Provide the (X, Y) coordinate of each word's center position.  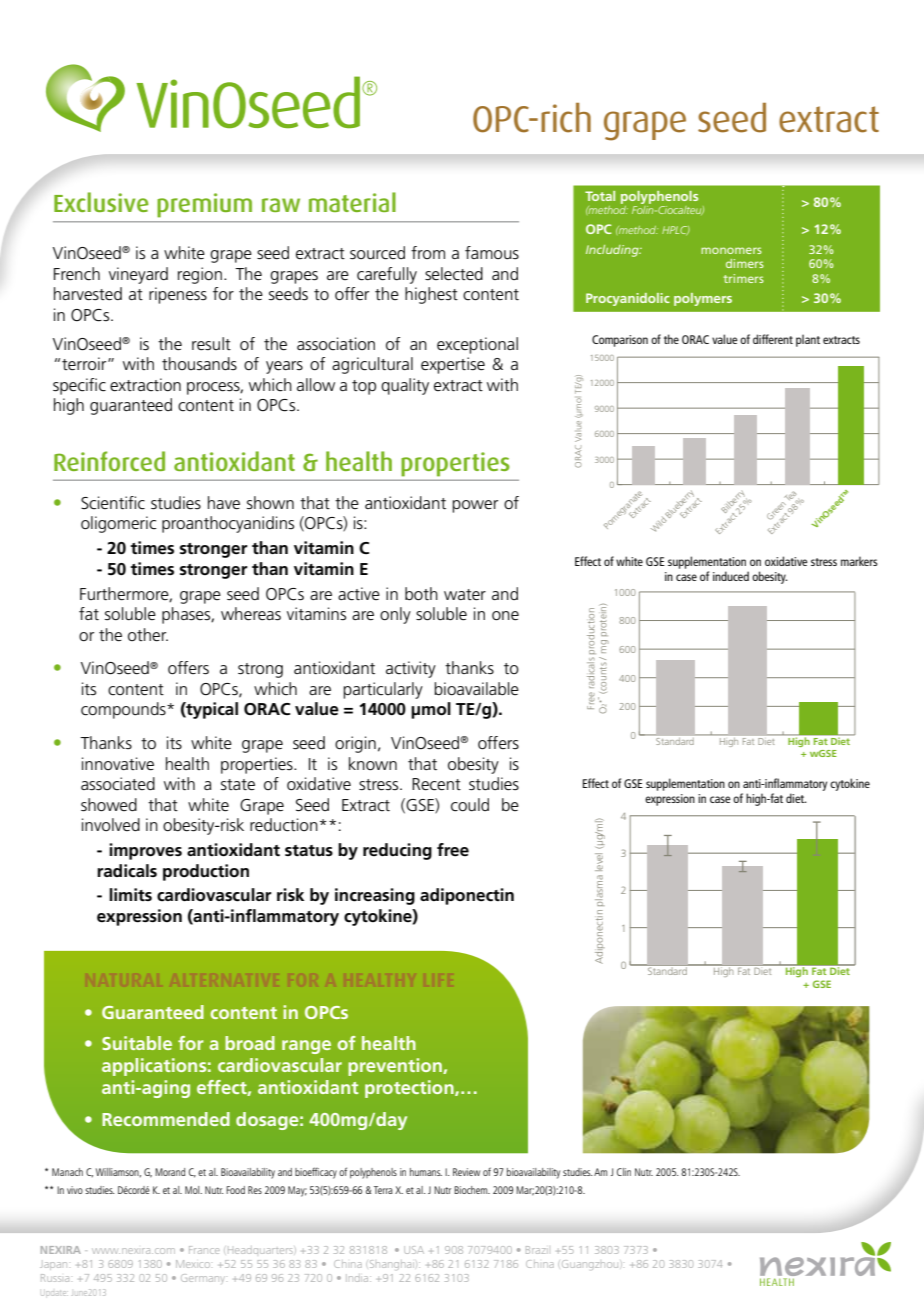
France (204, 1250)
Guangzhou (590, 1265)
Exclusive (101, 202)
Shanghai (392, 1264)
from (428, 252)
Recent (436, 784)
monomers (731, 250)
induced (731, 576)
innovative (118, 764)
